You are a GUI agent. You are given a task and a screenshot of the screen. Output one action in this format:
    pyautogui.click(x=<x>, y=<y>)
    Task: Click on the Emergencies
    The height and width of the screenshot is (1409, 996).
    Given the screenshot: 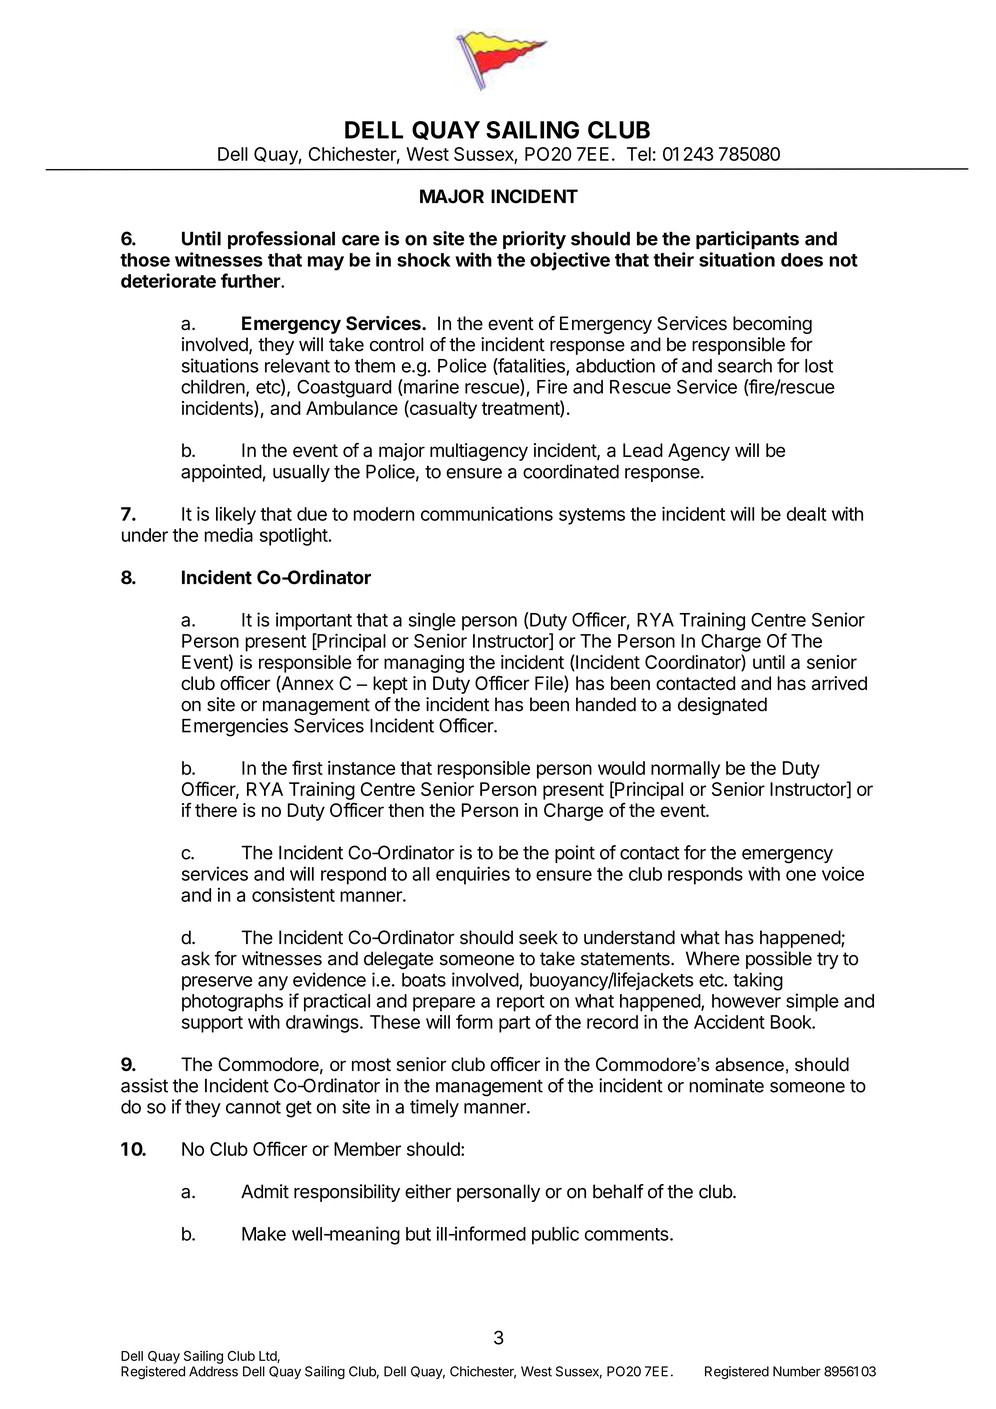 What is the action you would take?
    pyautogui.click(x=235, y=727)
